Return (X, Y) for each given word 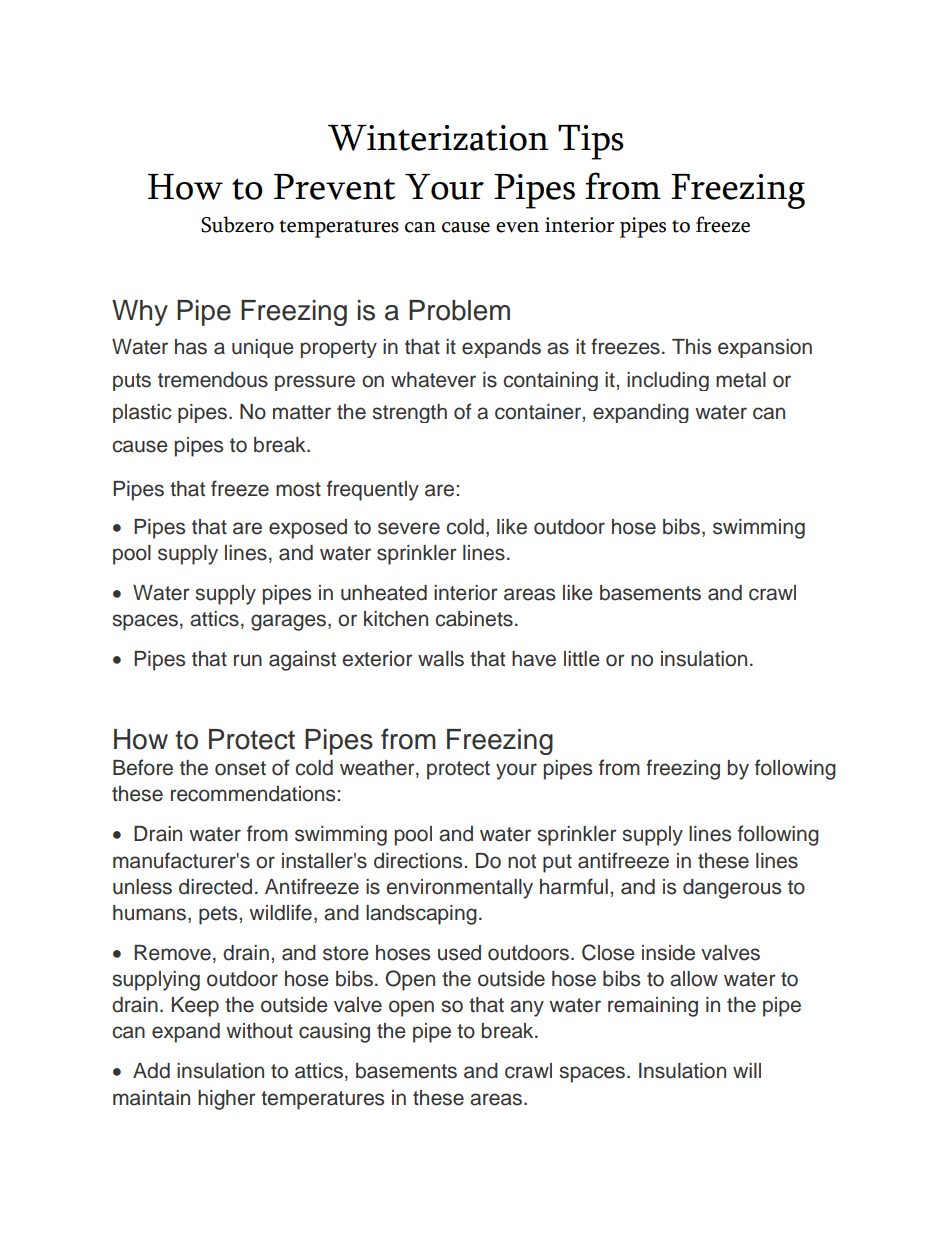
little (582, 659)
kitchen (396, 619)
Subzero (237, 224)
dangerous (732, 889)
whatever (433, 380)
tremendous (213, 380)
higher (227, 1100)
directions (419, 861)
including (668, 381)
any (527, 1008)
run (248, 660)
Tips (591, 142)
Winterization (438, 138)
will (747, 1070)
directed (215, 887)
